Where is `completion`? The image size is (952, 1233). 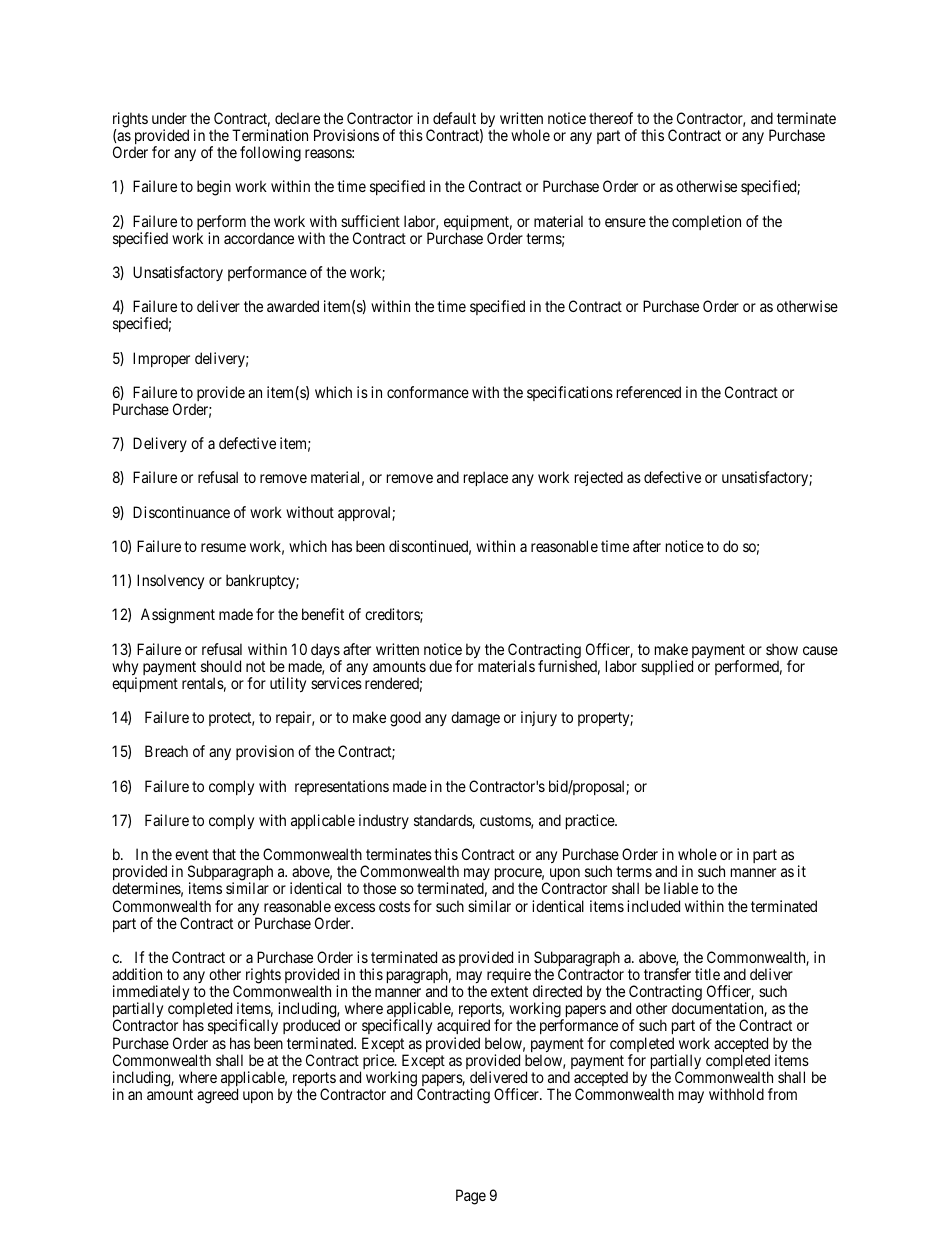 completion is located at coordinates (706, 222).
